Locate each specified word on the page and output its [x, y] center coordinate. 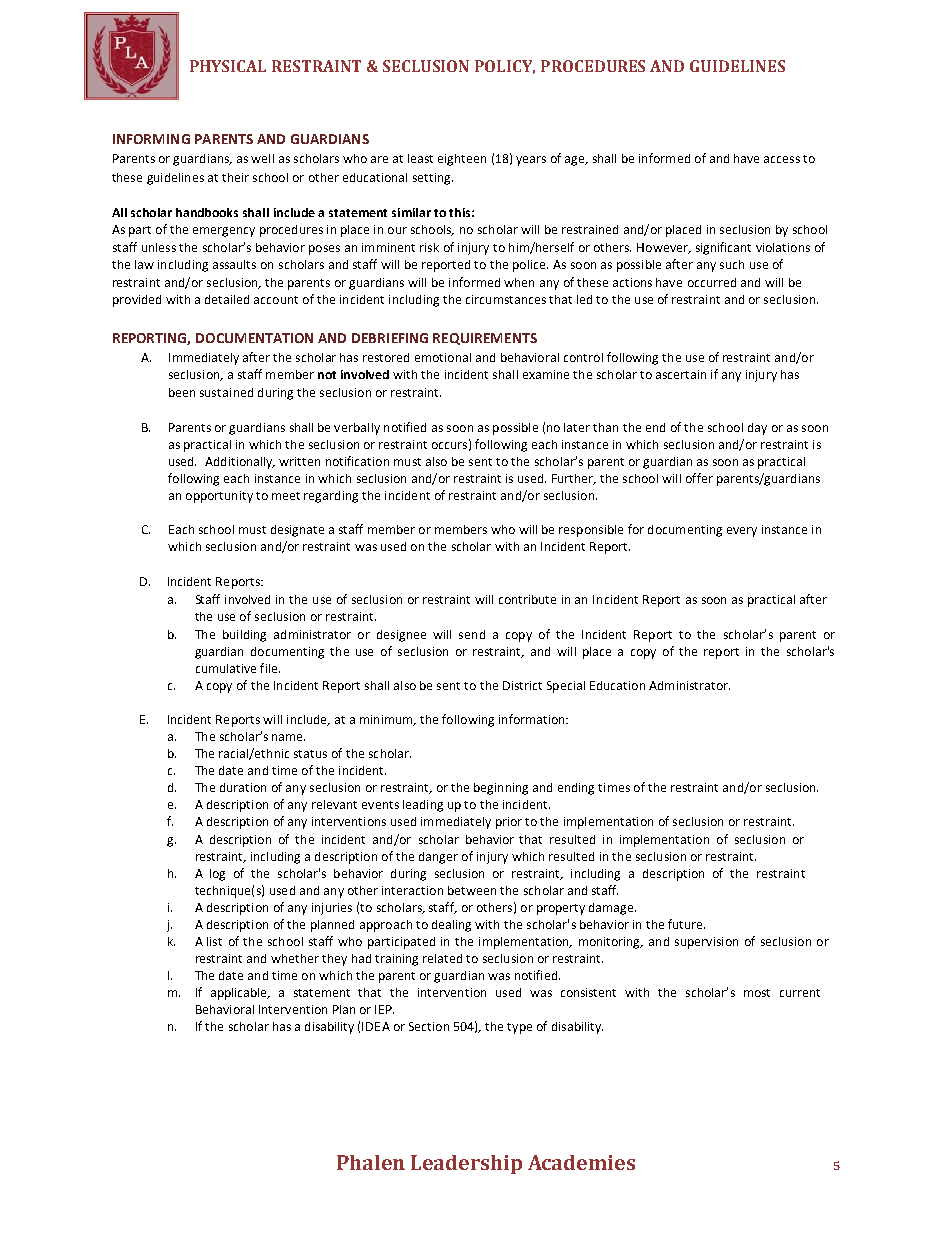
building [244, 636]
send [472, 634]
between [472, 890]
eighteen [462, 160]
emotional [443, 357]
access [782, 159]
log [217, 875]
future [686, 924]
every [742, 532]
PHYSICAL [228, 66]
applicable [240, 994]
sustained [226, 392]
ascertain [681, 374]
